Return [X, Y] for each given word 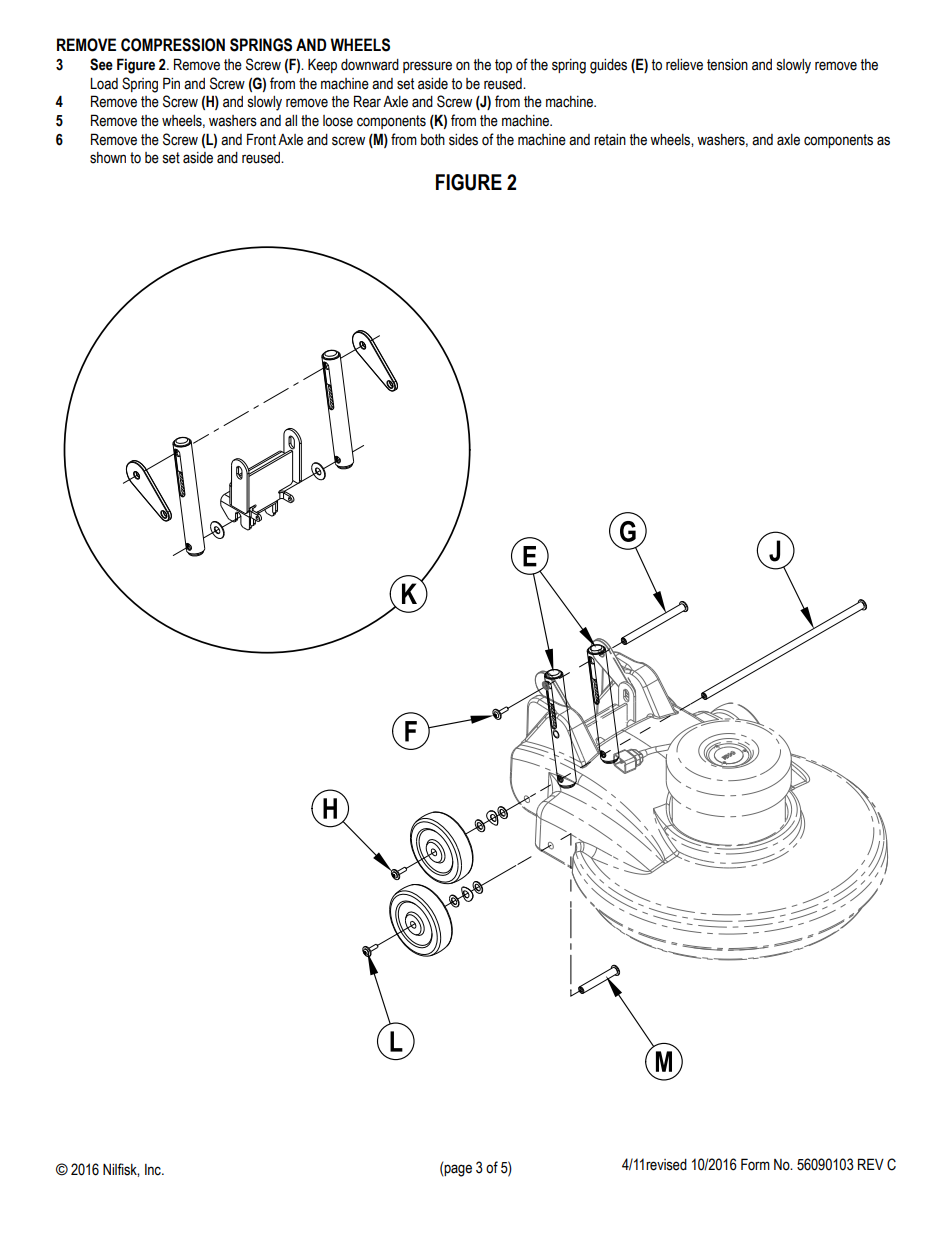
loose [338, 121]
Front [261, 139]
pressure [427, 67]
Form [755, 1164]
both [433, 140]
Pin [171, 83]
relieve [684, 65]
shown [108, 158]
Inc [154, 1170]
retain [610, 140]
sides [463, 140]
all [291, 121]
